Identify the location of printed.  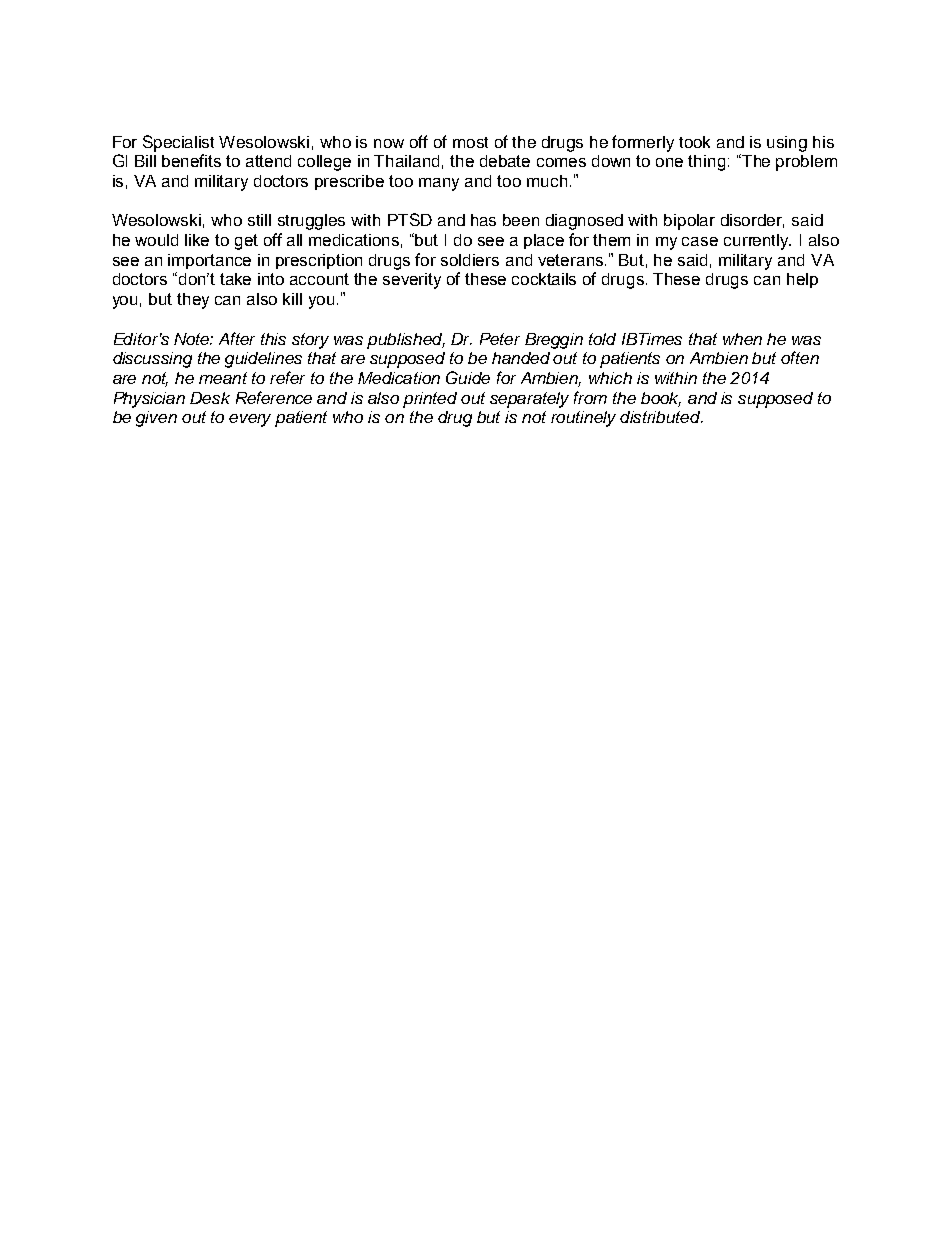
(430, 400).
